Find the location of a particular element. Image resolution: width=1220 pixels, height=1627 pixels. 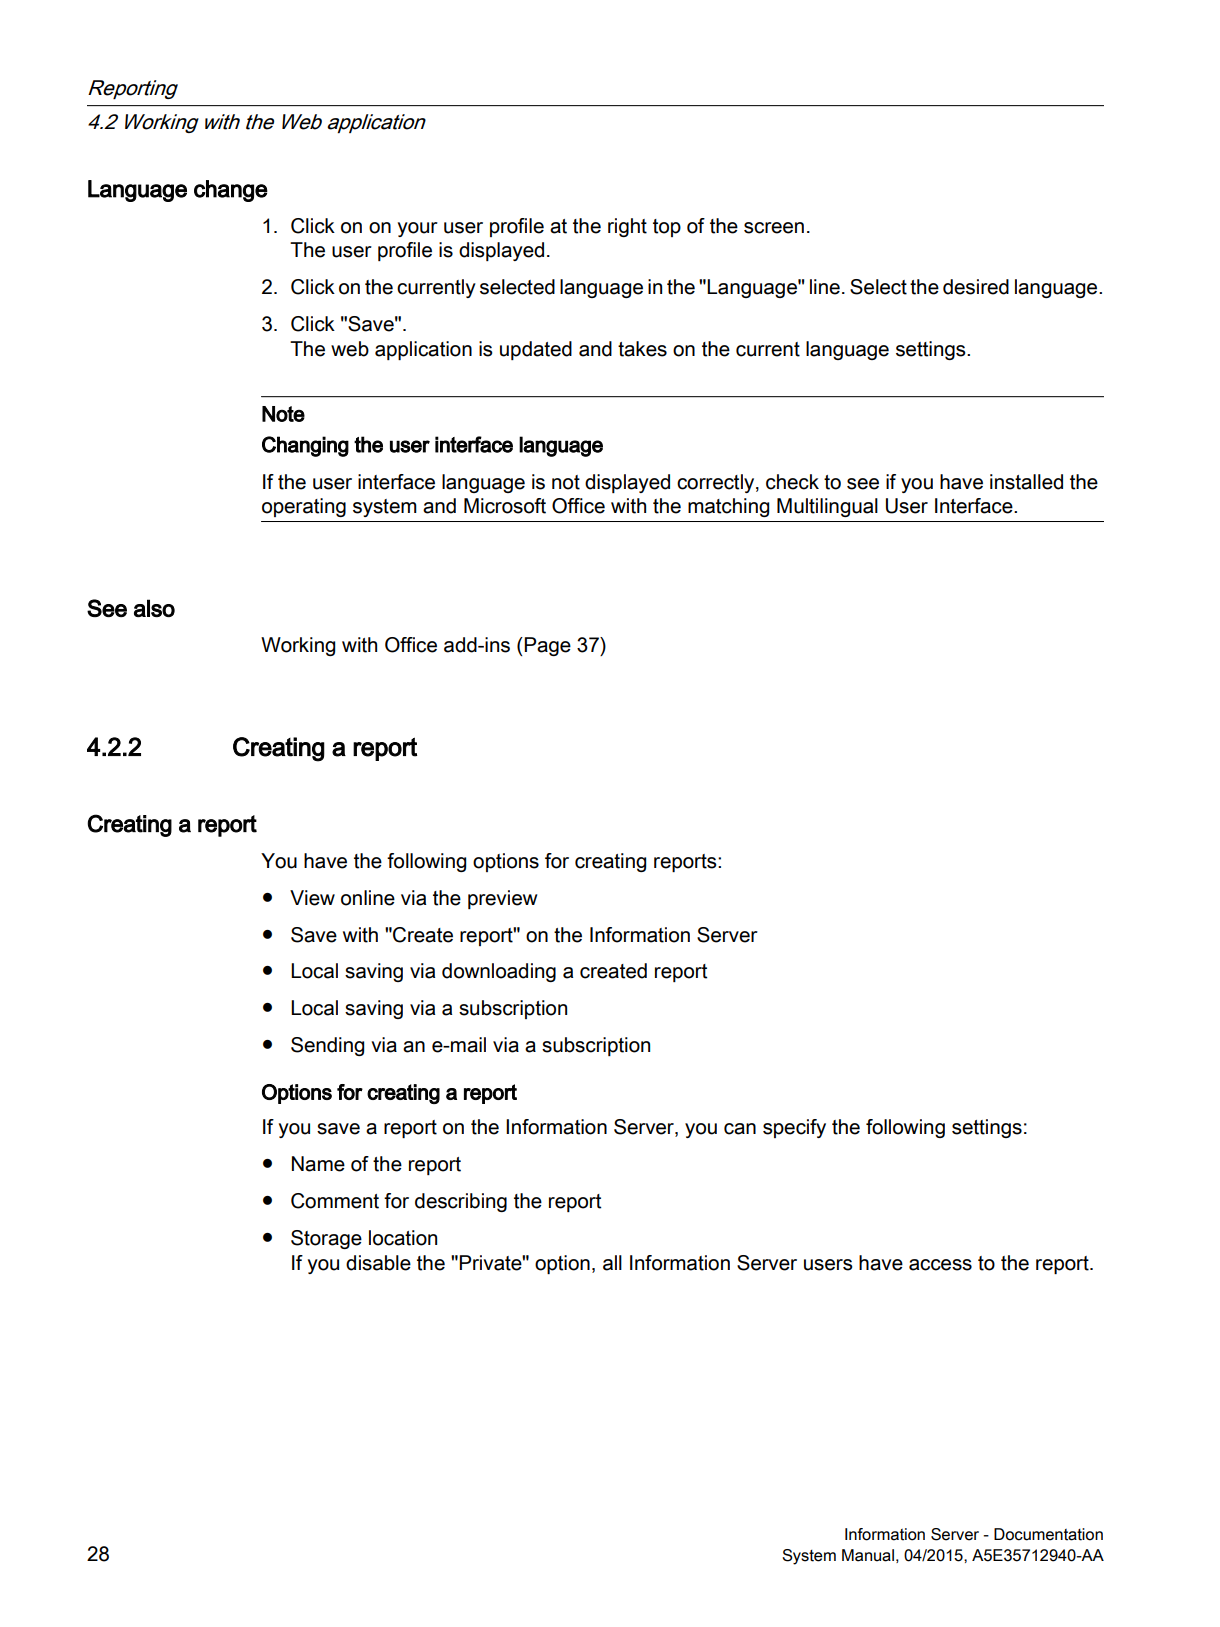

installed is located at coordinates (1026, 482).
